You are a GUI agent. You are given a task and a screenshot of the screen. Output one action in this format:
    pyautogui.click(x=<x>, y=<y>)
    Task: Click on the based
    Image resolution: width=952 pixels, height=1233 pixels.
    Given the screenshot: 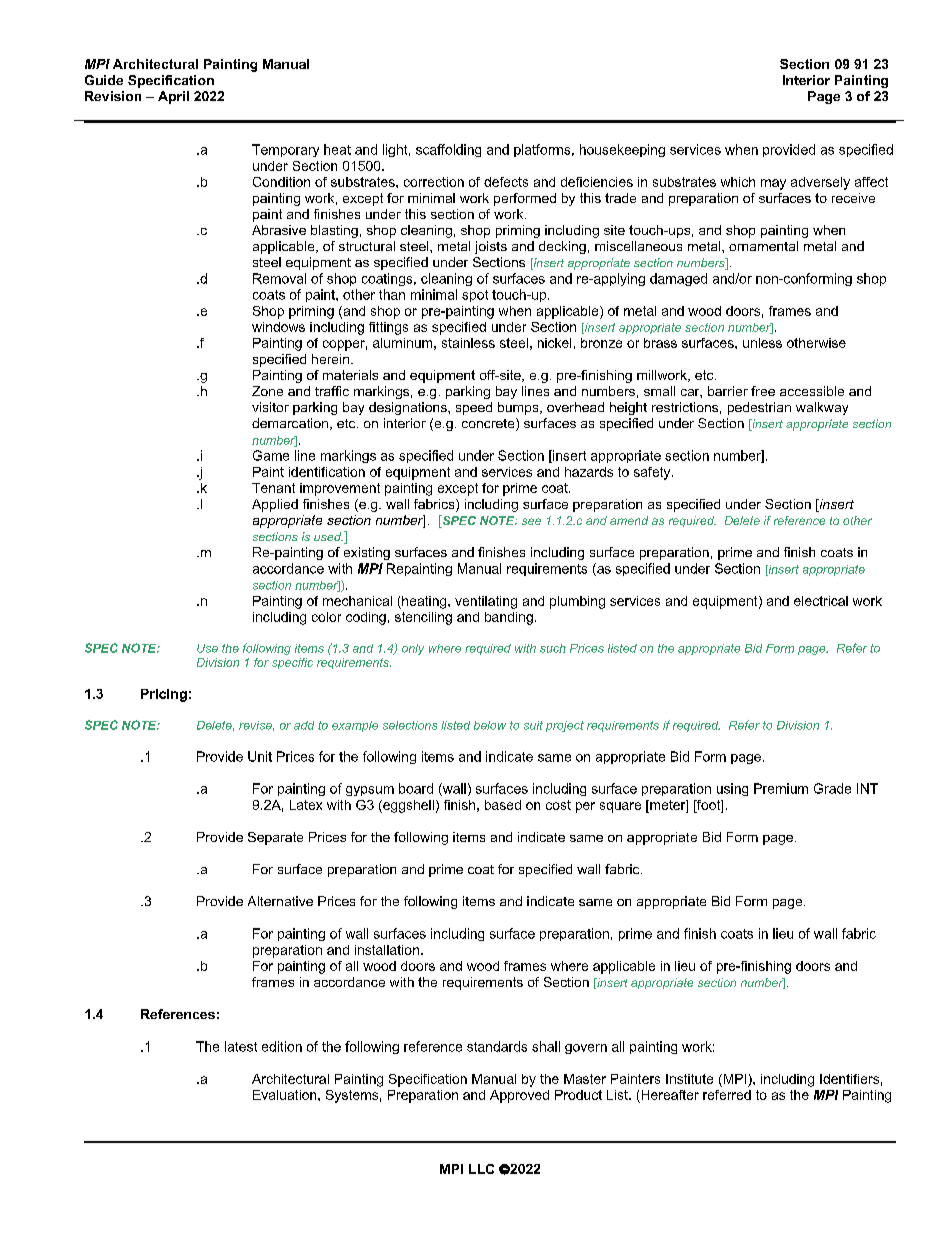 What is the action you would take?
    pyautogui.click(x=503, y=805)
